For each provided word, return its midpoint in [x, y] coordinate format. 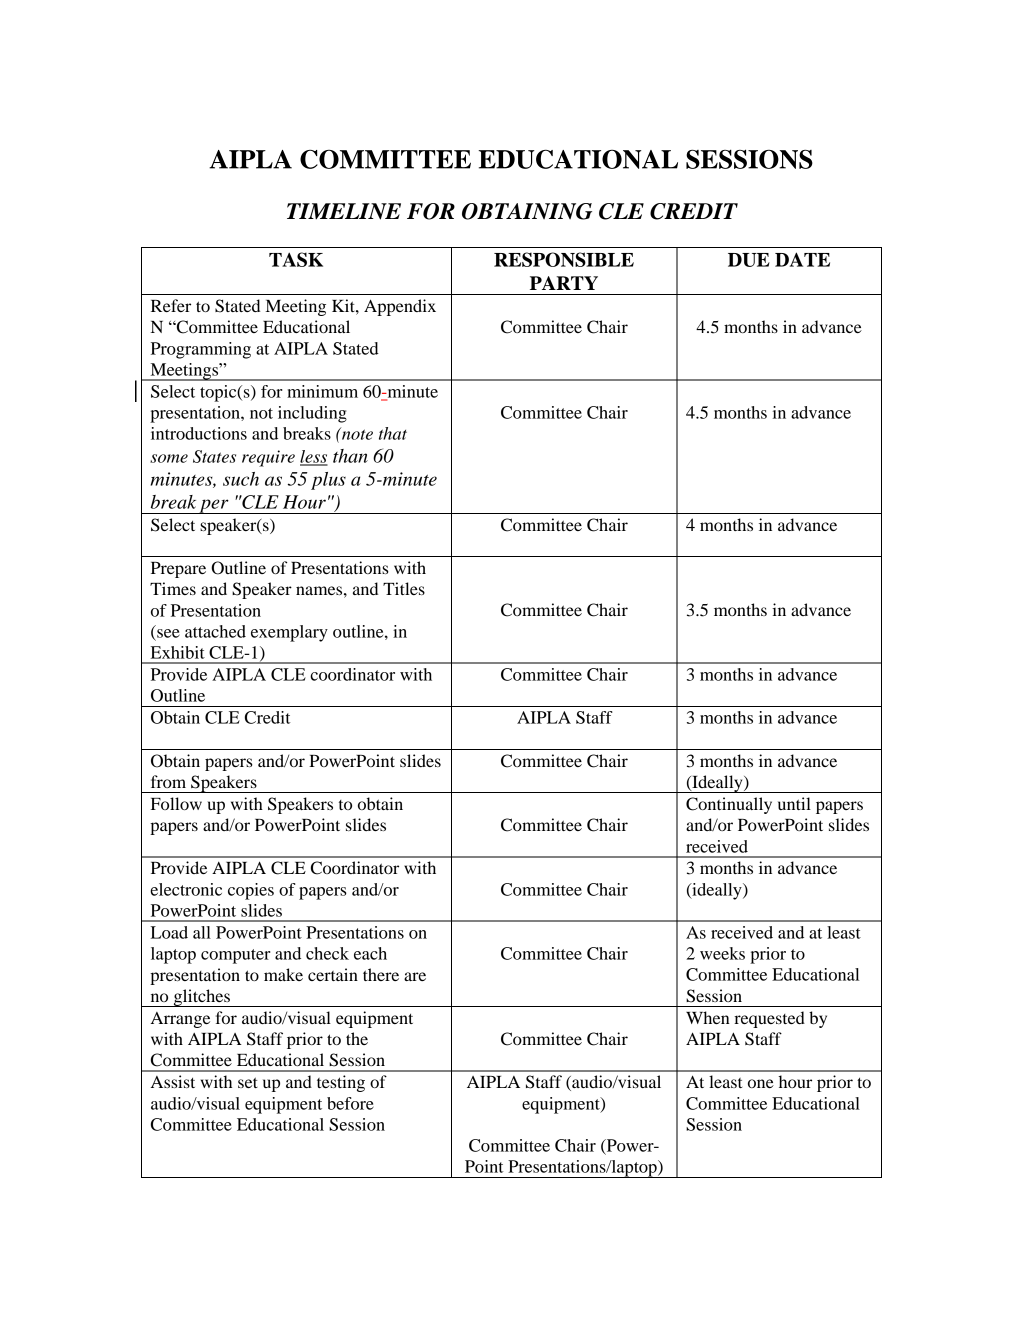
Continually [729, 805]
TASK [296, 259]
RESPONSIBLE [564, 259]
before [350, 1103]
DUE [749, 260]
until [794, 803]
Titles [404, 588]
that [393, 433]
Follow [176, 803]
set [248, 1082]
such [241, 479]
